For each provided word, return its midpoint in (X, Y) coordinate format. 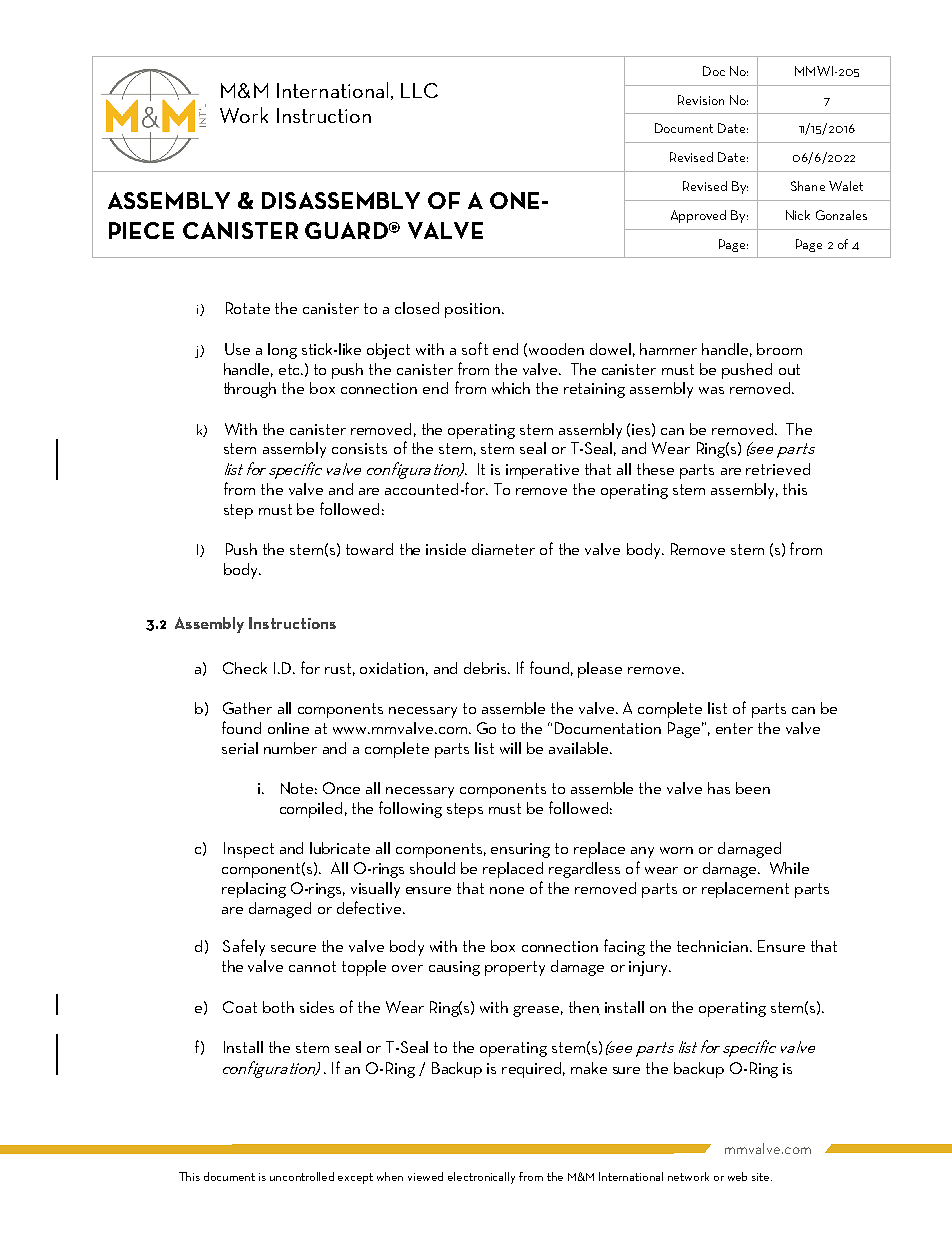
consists (359, 448)
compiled (311, 810)
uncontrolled (302, 1176)
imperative (542, 471)
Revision (701, 100)
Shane (808, 186)
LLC (419, 90)
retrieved (778, 469)
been (753, 788)
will (510, 748)
